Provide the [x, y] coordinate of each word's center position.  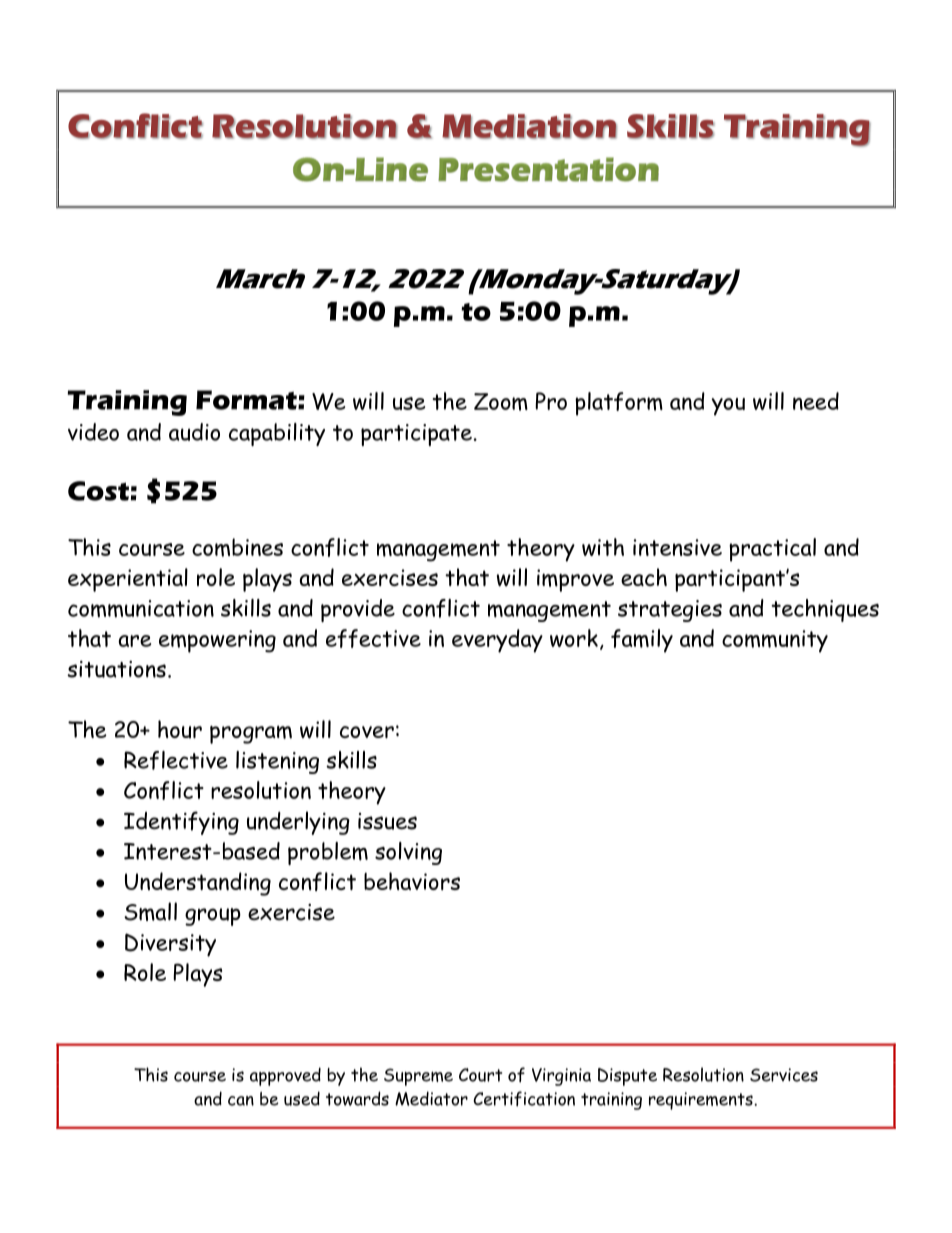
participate [416, 435]
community [775, 641]
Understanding [198, 884]
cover [367, 732]
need [816, 401]
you [728, 407]
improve [575, 580]
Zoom [501, 402]
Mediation [529, 126]
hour [180, 729]
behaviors [412, 881]
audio [194, 432]
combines [237, 547]
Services [784, 1075]
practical [772, 550]
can [241, 1101]
